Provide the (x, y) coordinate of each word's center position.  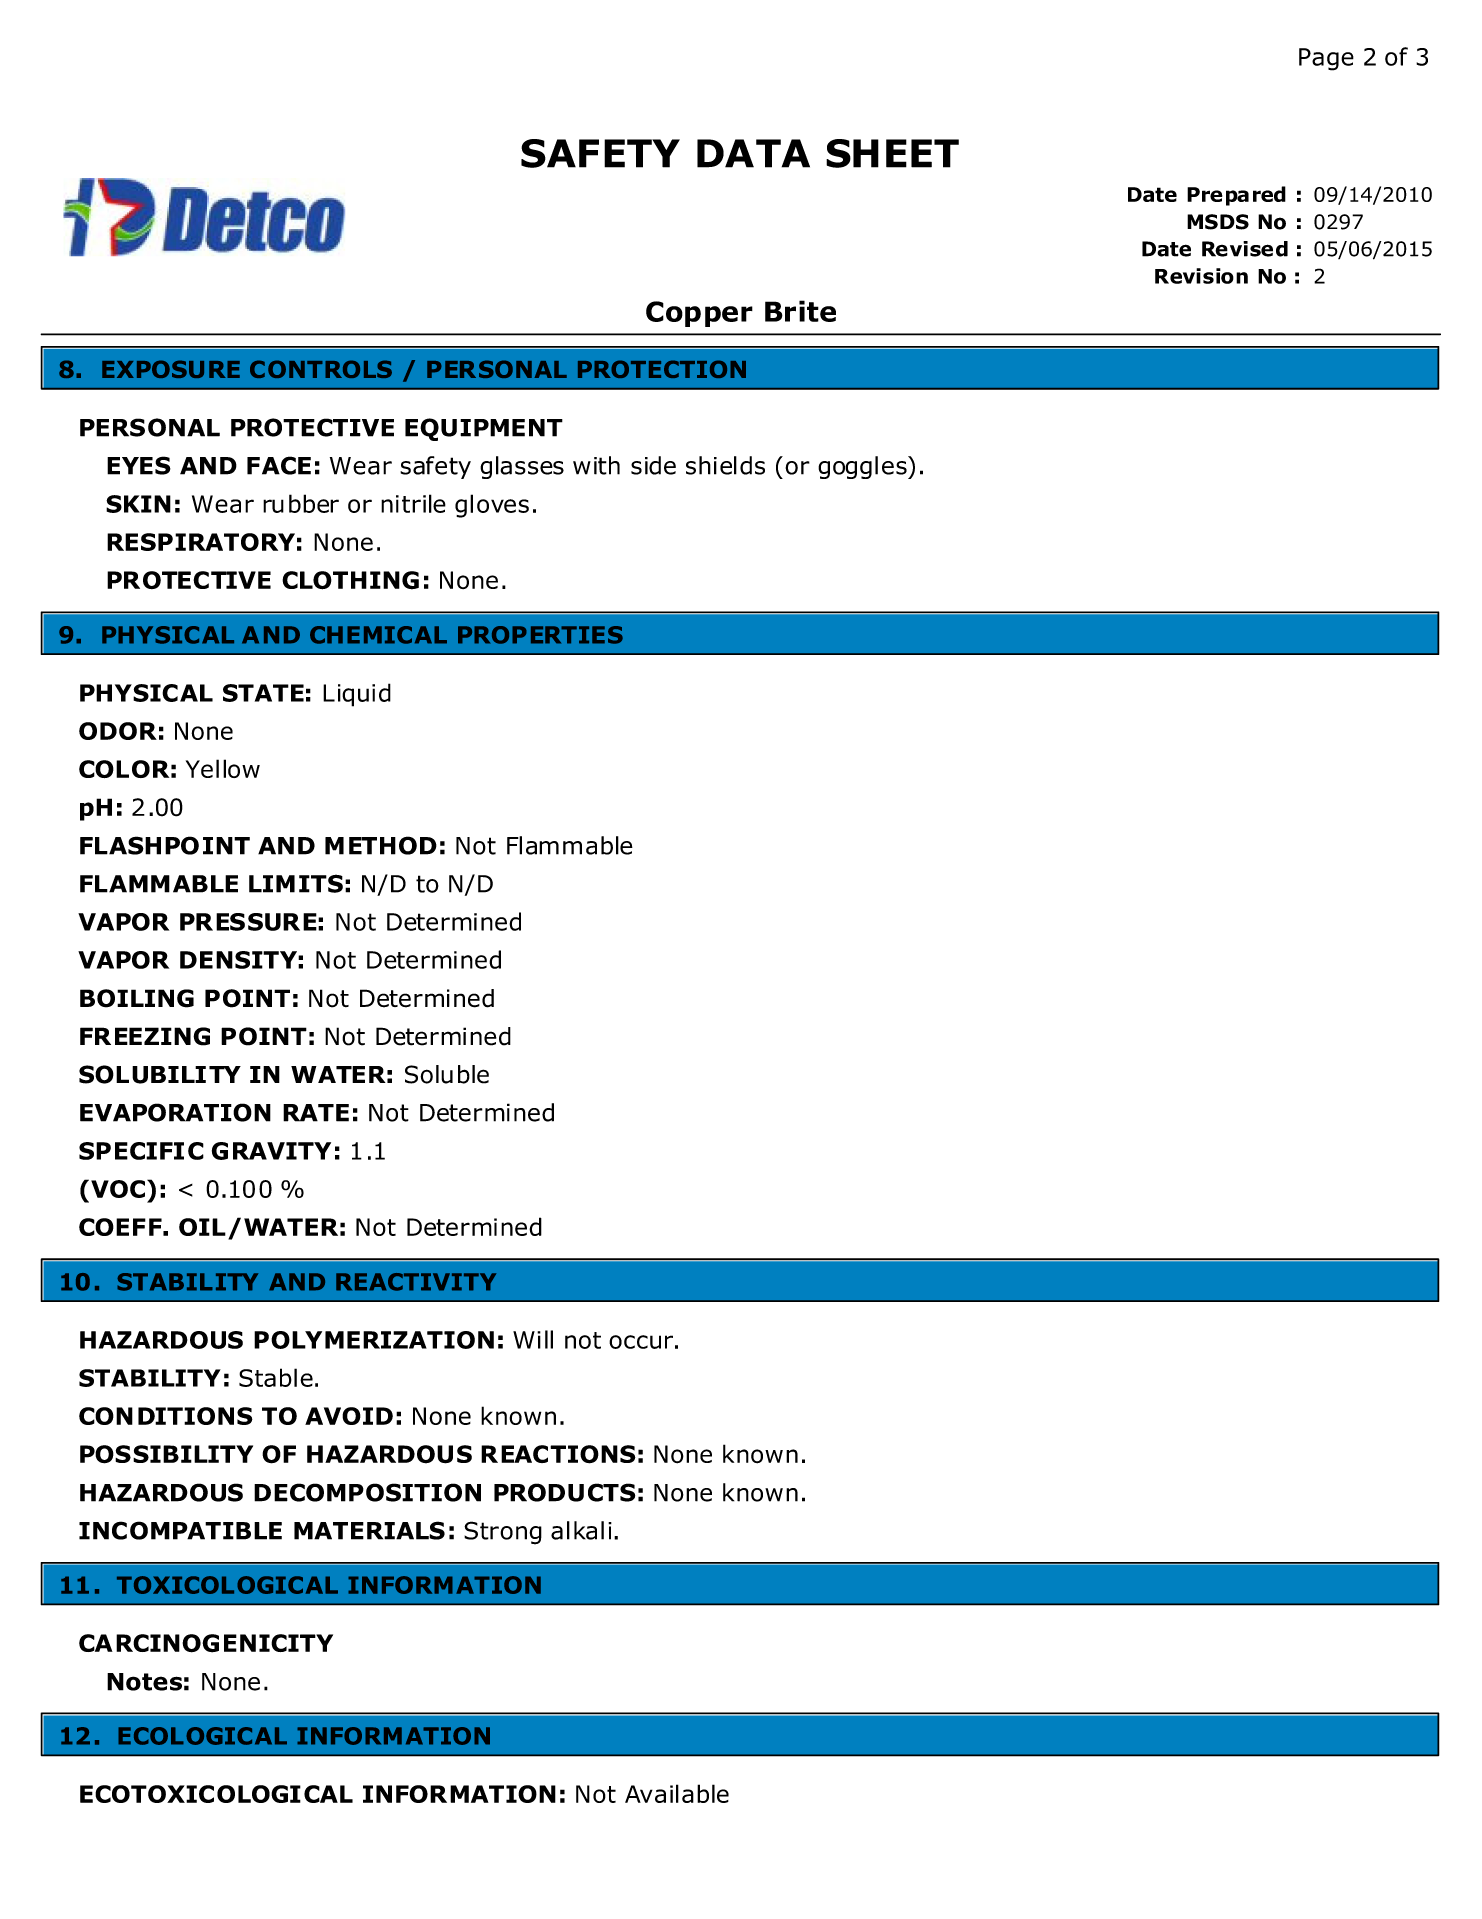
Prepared (1236, 196)
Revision (1201, 276)
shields (725, 465)
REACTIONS (558, 1454)
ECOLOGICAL (202, 1736)
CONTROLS (321, 369)
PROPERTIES (540, 635)
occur (641, 1342)
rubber (301, 503)
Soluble (447, 1074)
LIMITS (296, 883)
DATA (753, 153)
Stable (276, 1377)
